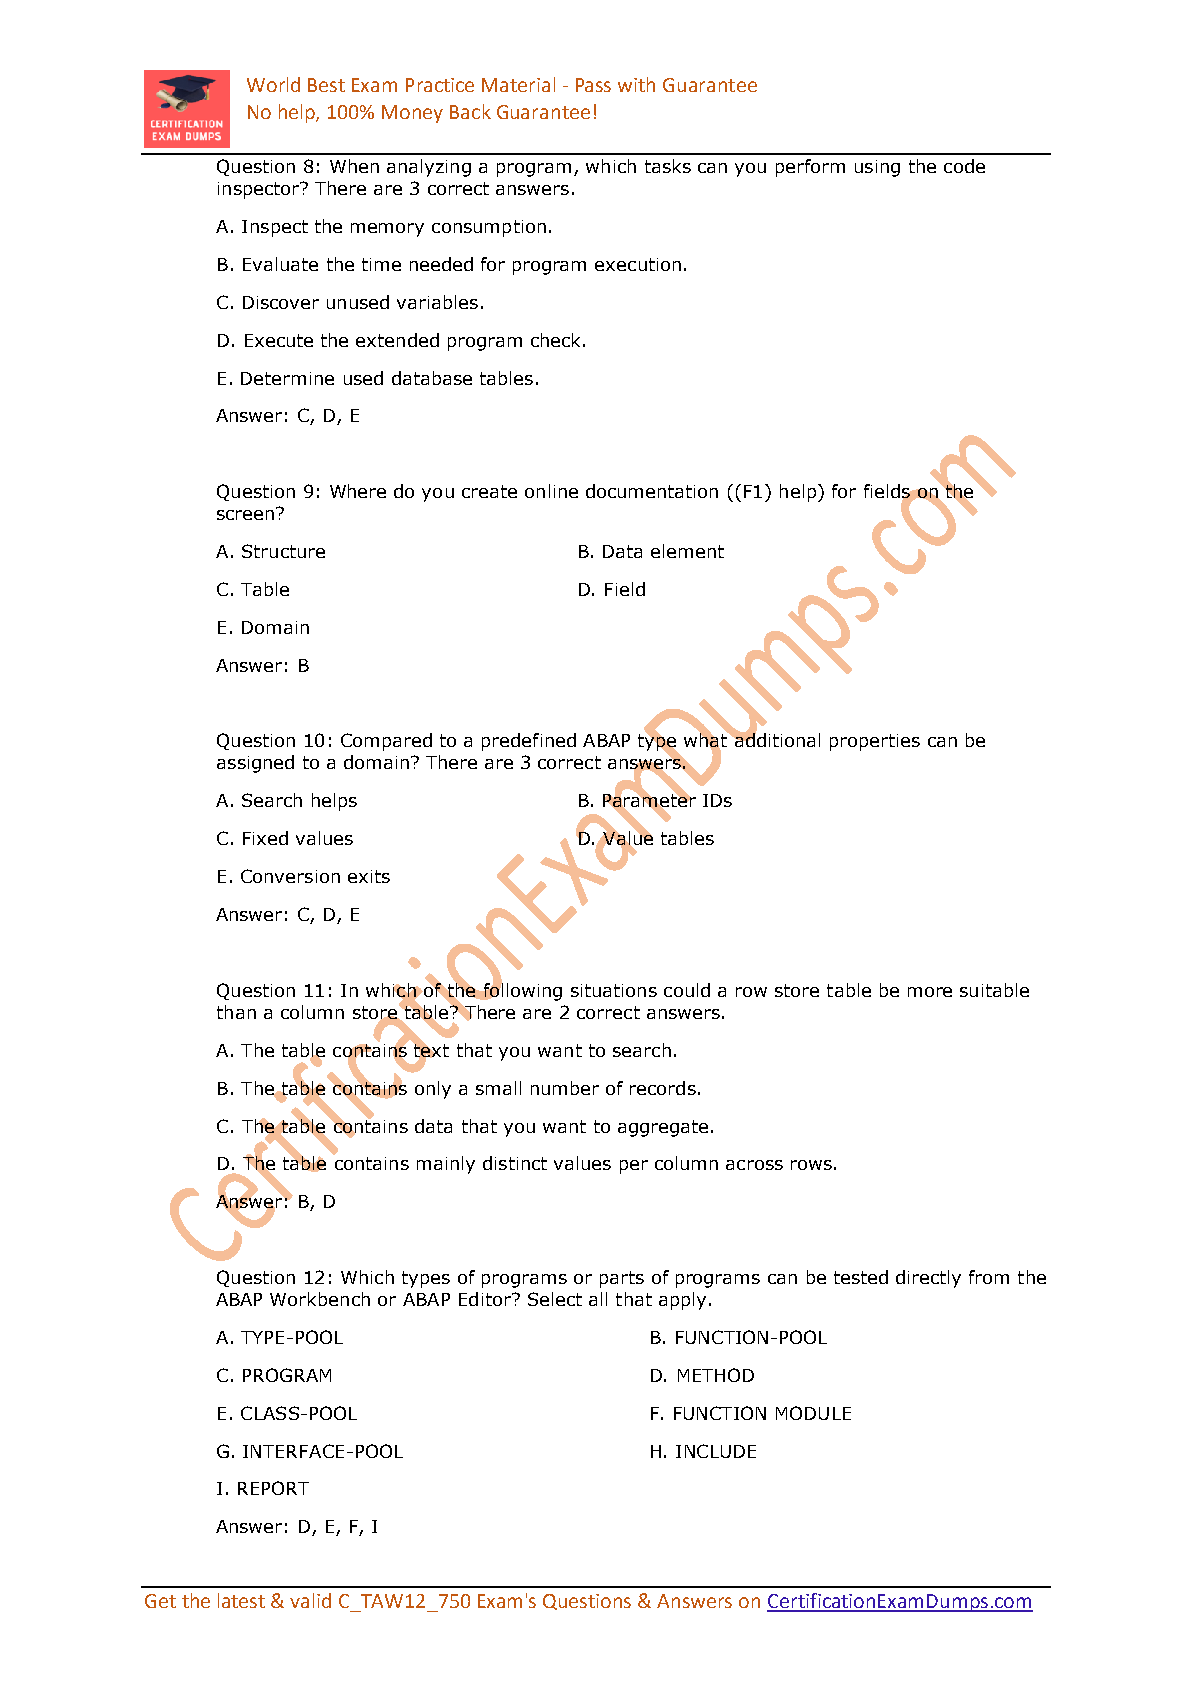  Describe the element at coordinates (813, 1413) in the page. I see `MODULE` at that location.
